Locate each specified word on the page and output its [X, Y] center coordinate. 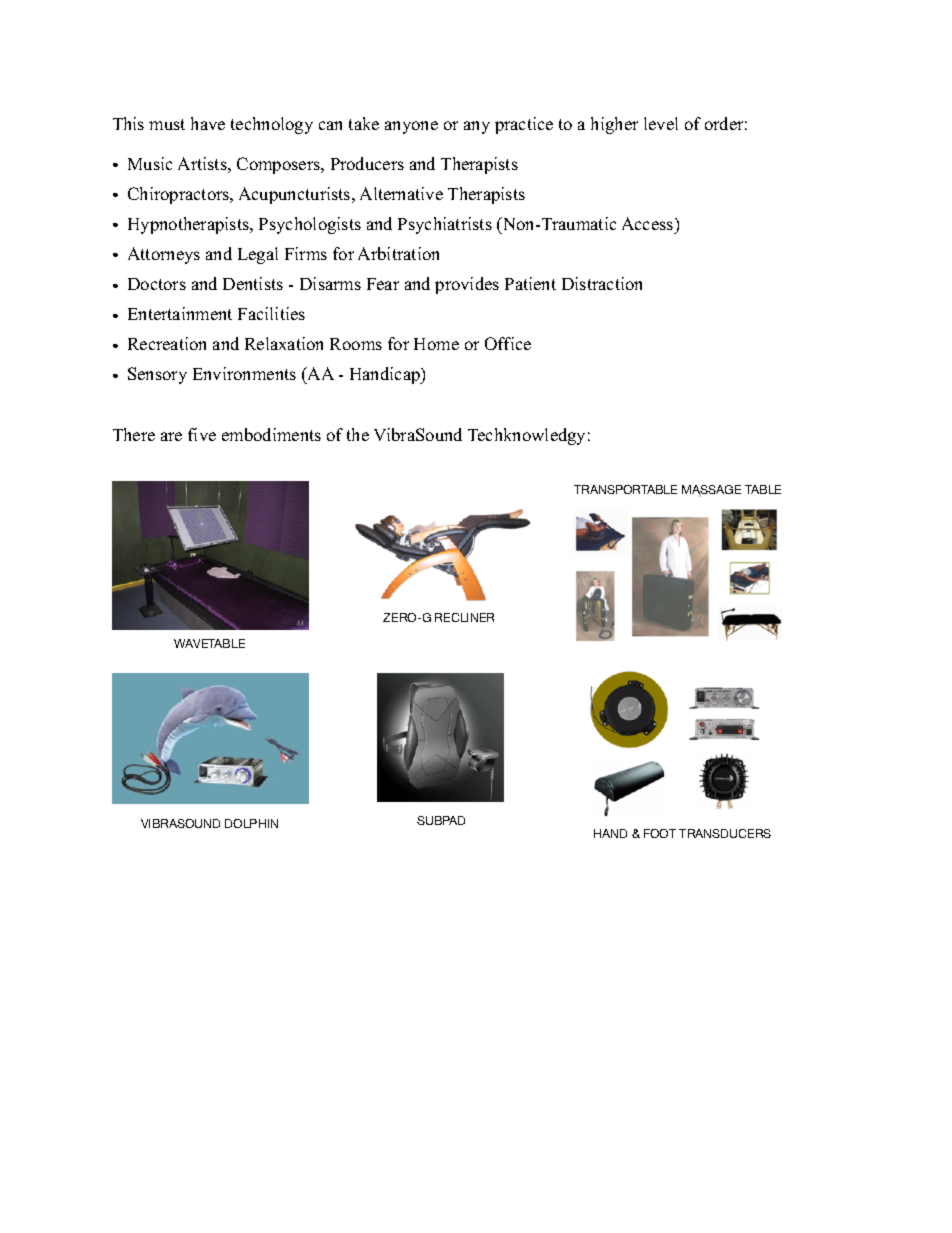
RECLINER [464, 617]
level [661, 123]
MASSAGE [711, 491]
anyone [411, 127]
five [202, 434]
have [208, 123]
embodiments [271, 434]
